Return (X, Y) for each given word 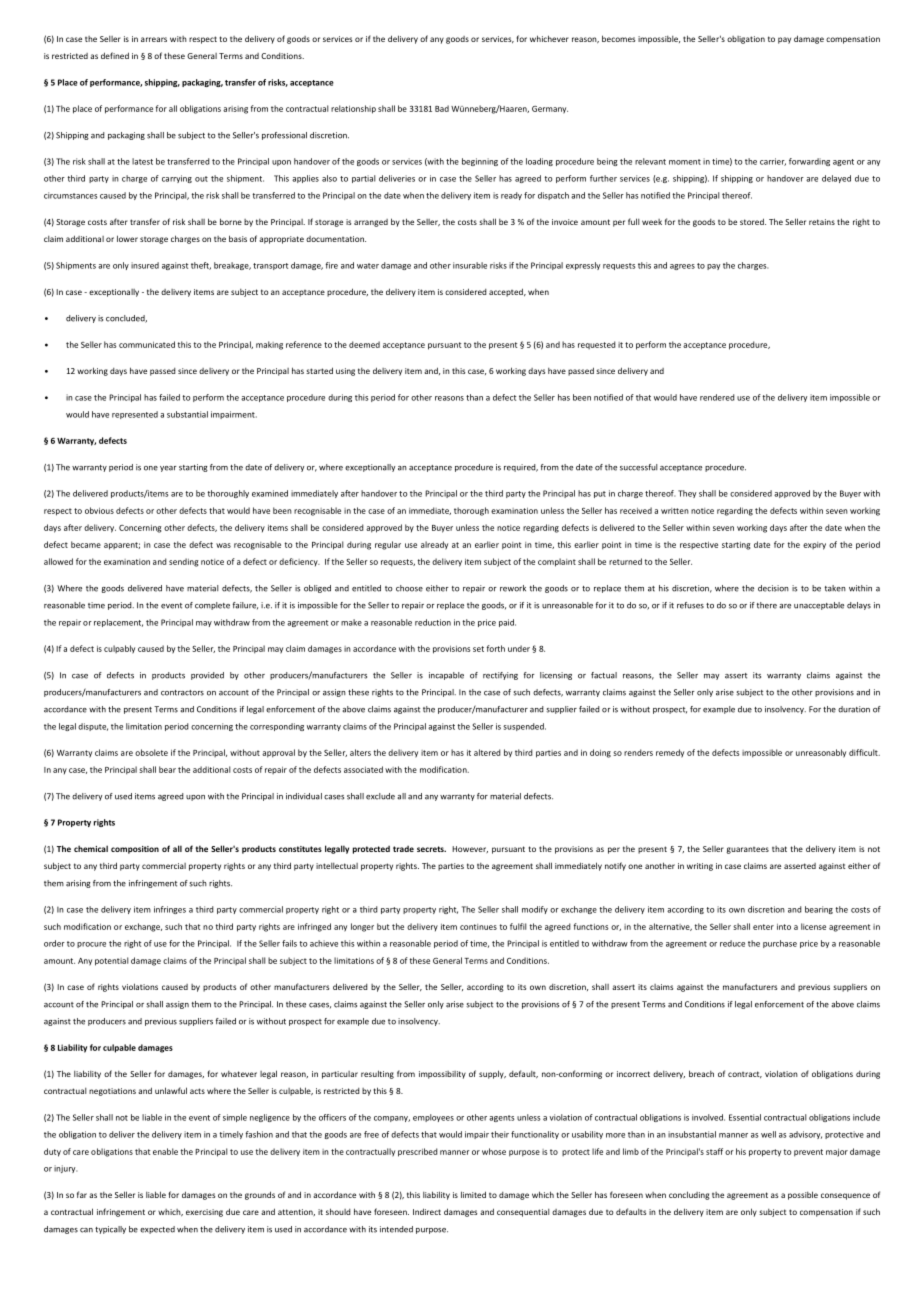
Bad (442, 108)
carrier (773, 162)
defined (115, 55)
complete (212, 606)
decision (773, 588)
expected (157, 1230)
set (478, 649)
